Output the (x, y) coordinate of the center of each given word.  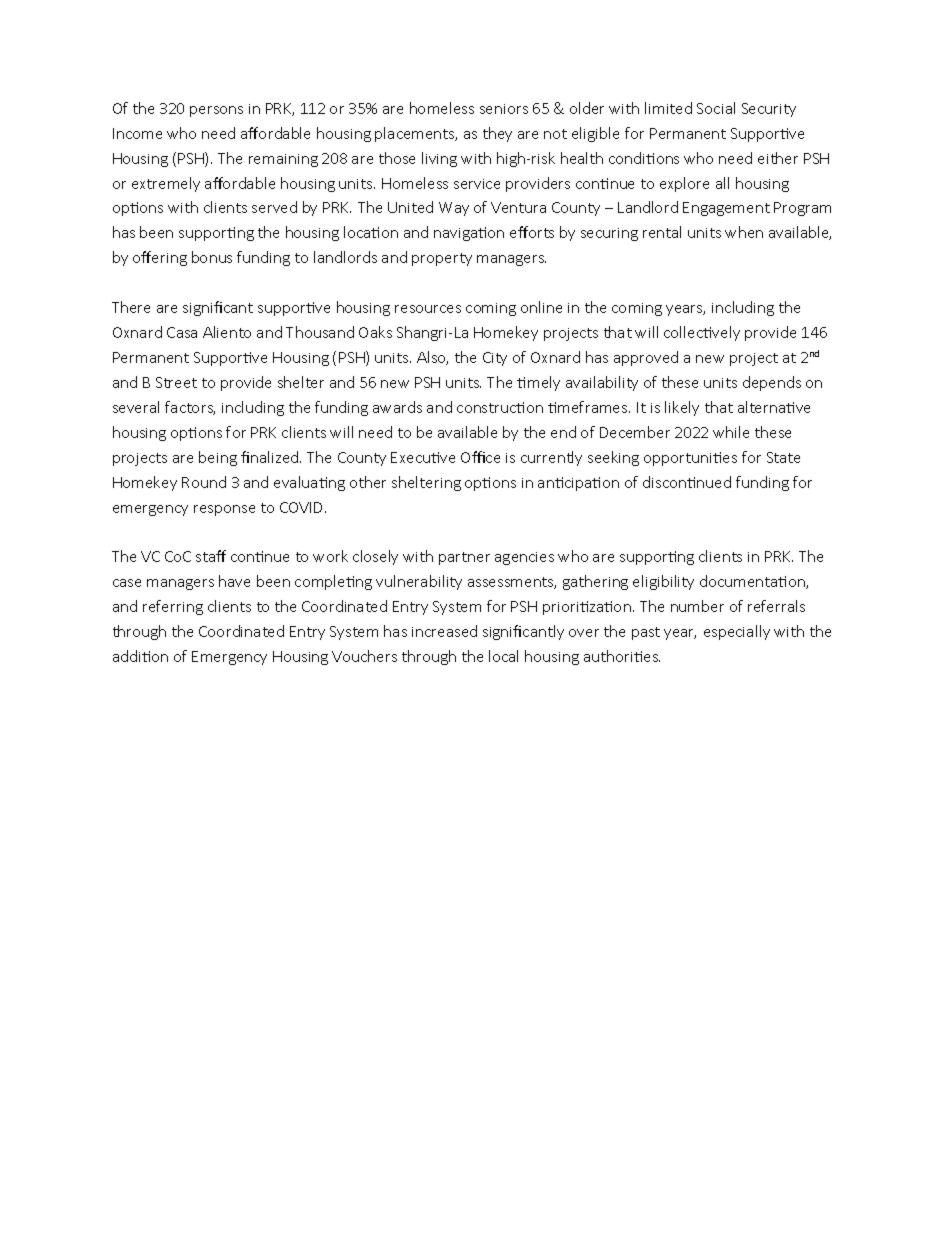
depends (772, 383)
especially (737, 632)
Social (716, 108)
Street (176, 382)
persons (216, 111)
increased (444, 631)
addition (140, 656)
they (497, 134)
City (495, 359)
